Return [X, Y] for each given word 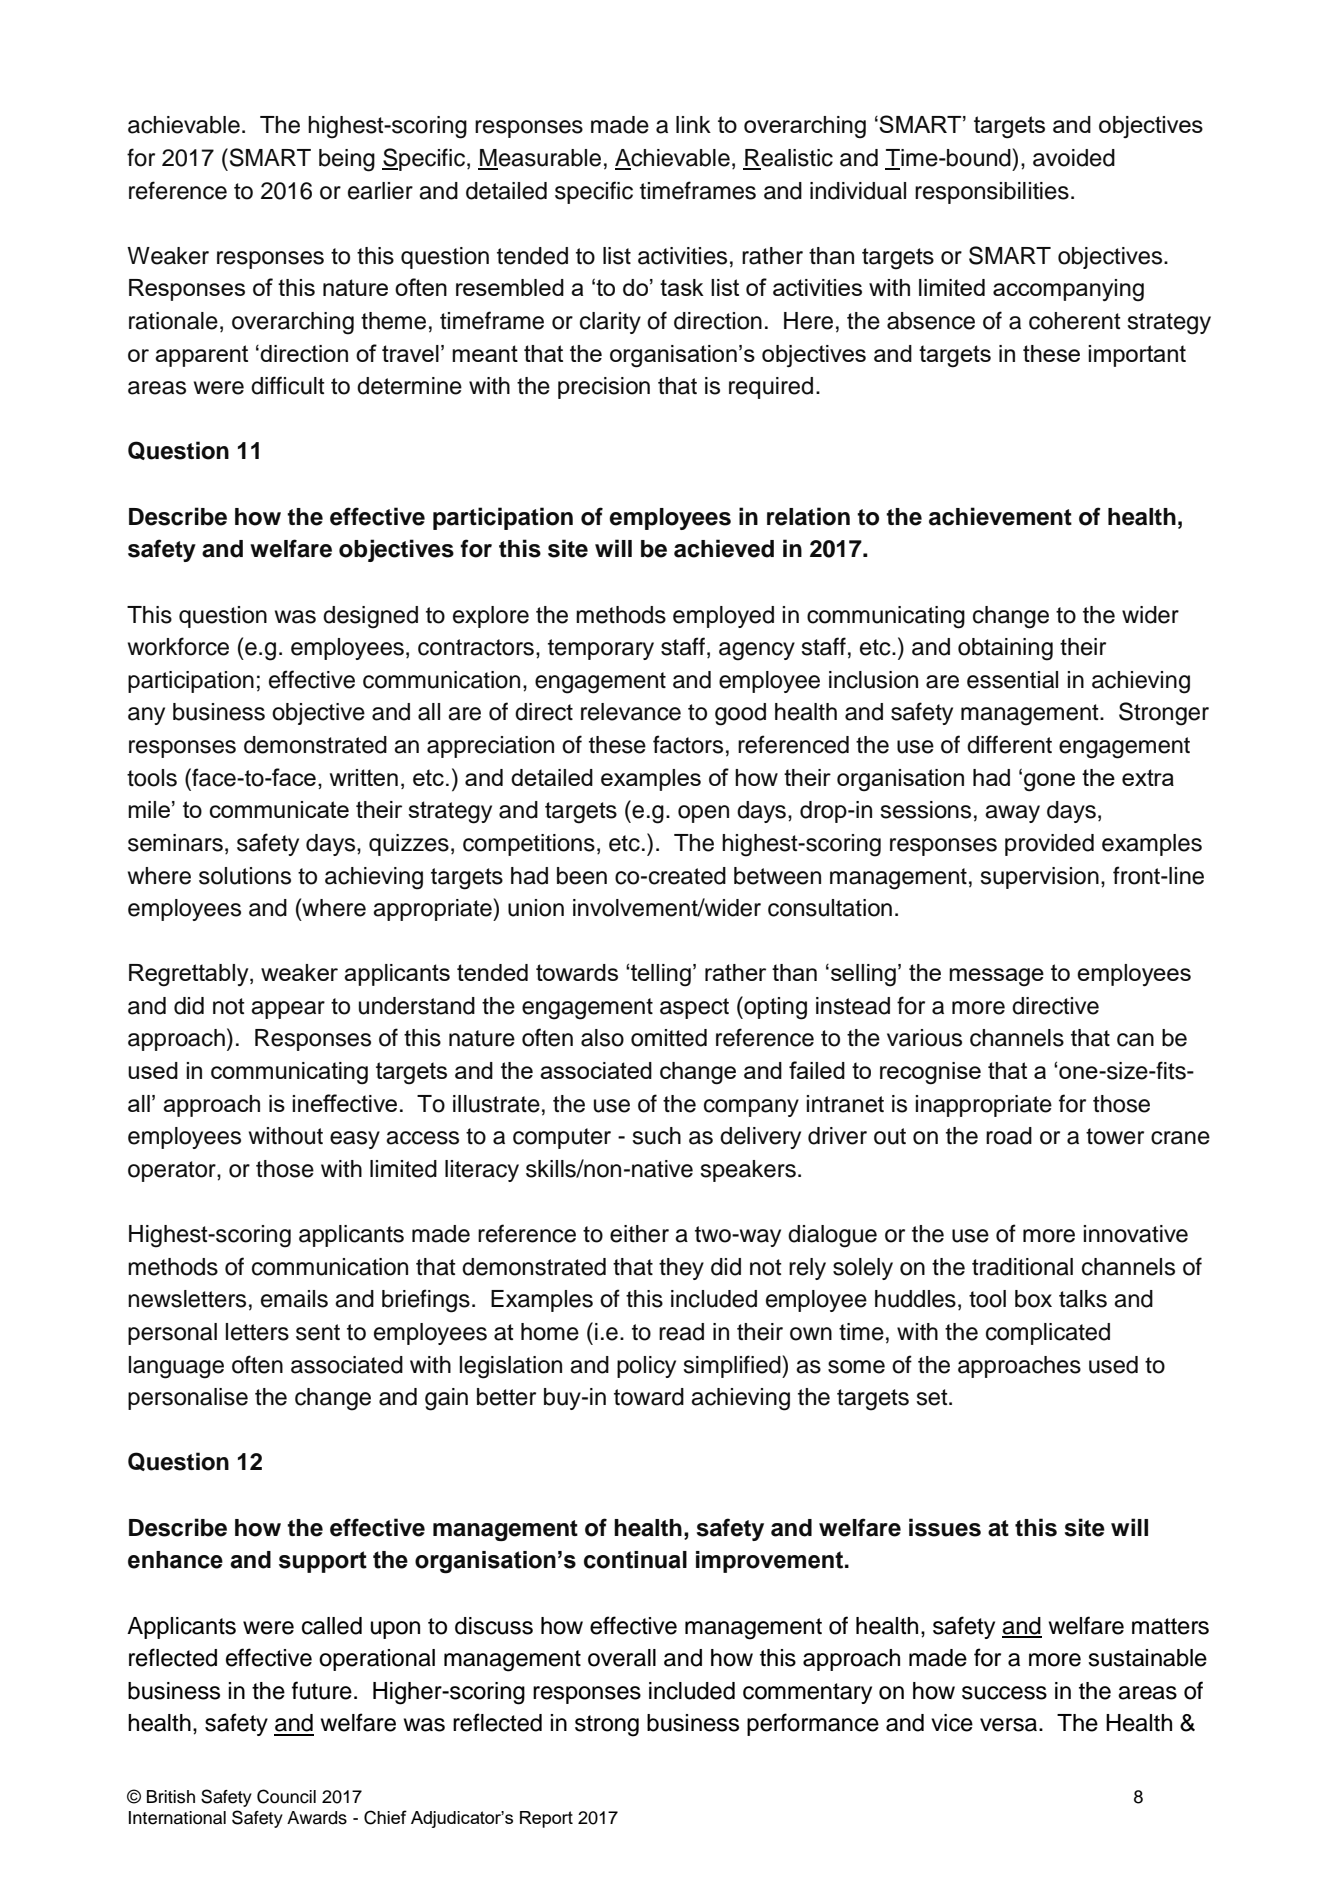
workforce [178, 646]
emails [294, 1299]
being [347, 160]
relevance [631, 712]
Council [286, 1796]
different [1009, 744]
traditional [1022, 1267]
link [693, 124]
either [639, 1234]
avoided [1074, 158]
